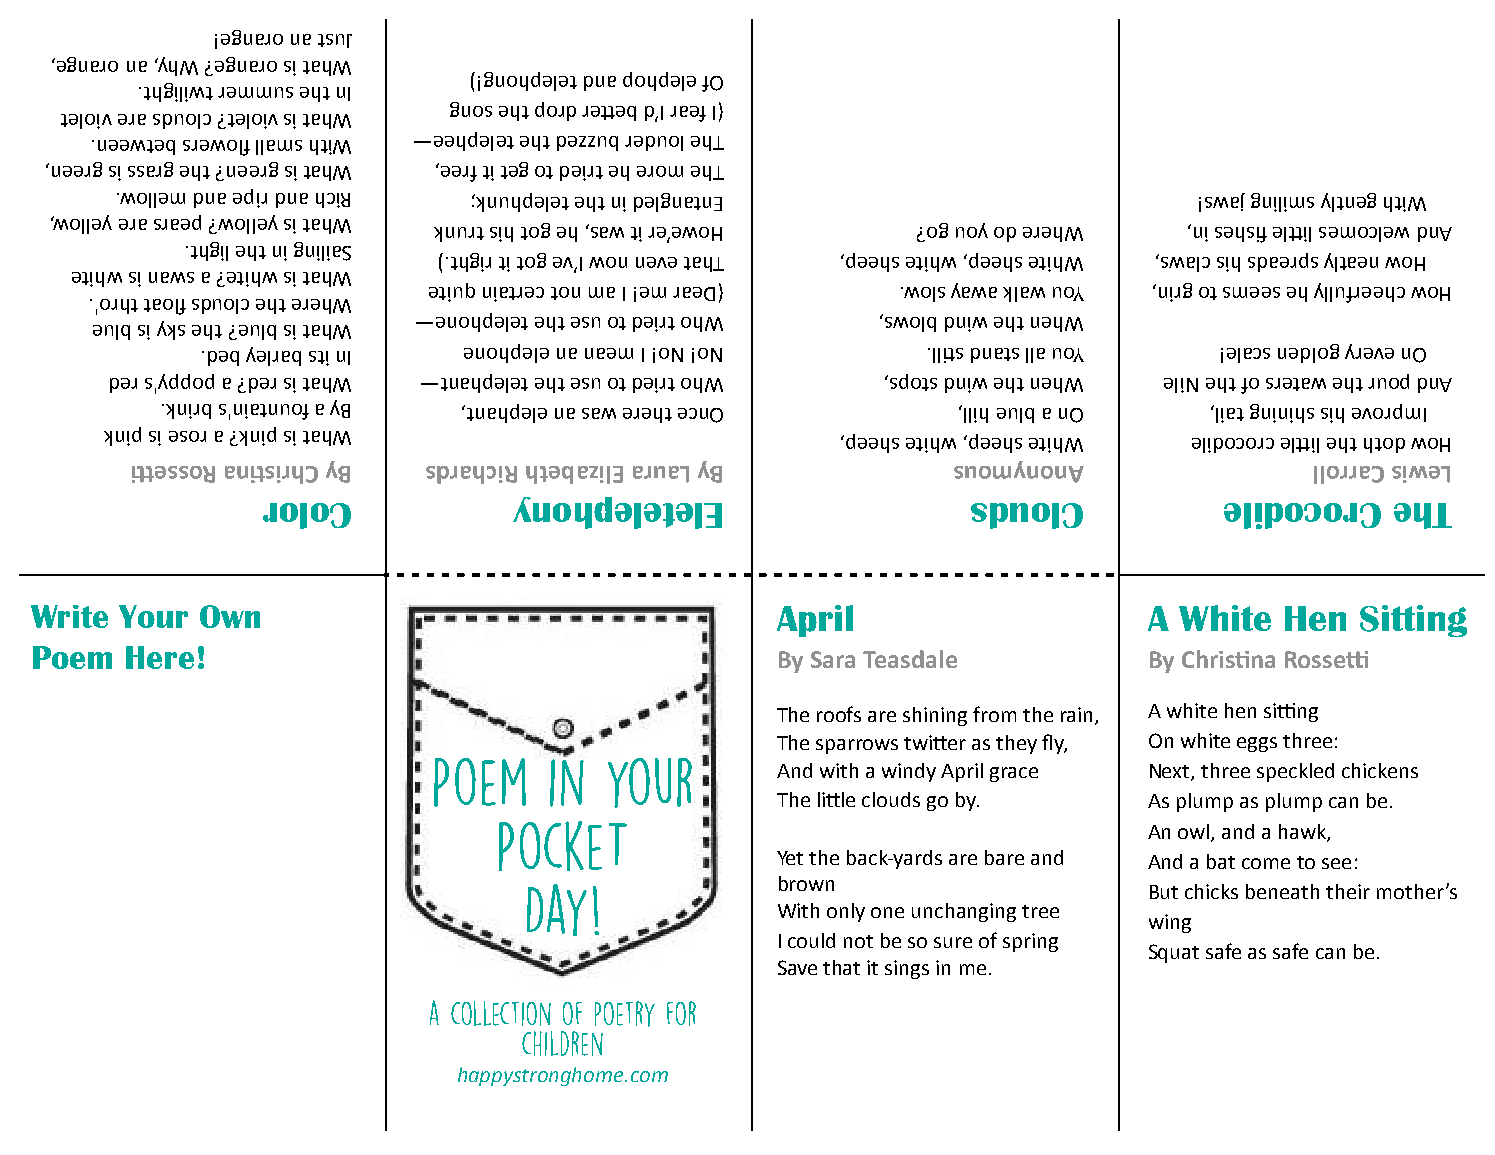 This image has height=1155, width=1495. I want to click on Yet, so click(790, 858).
